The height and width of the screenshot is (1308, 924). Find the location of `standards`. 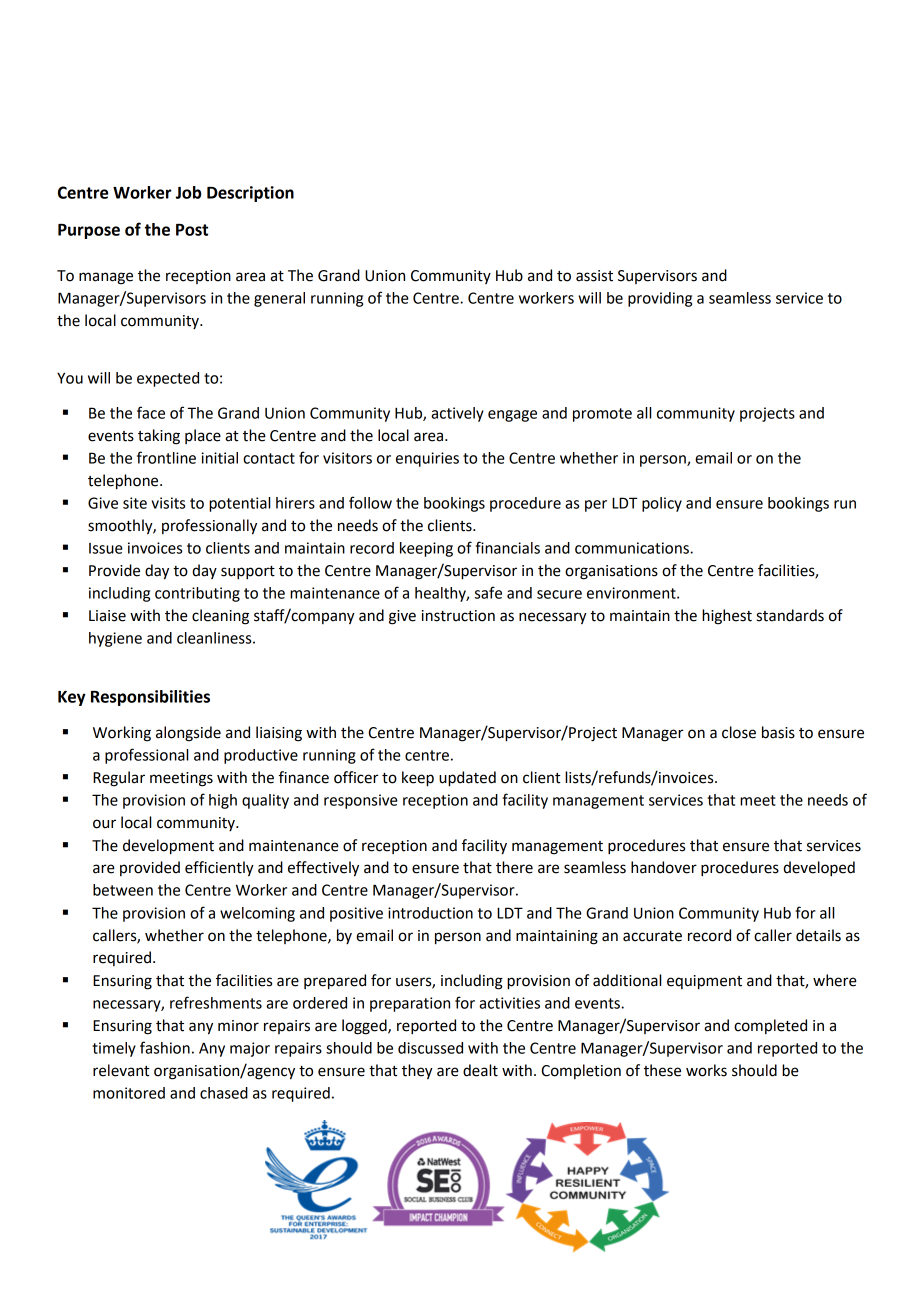

standards is located at coordinates (790, 615).
